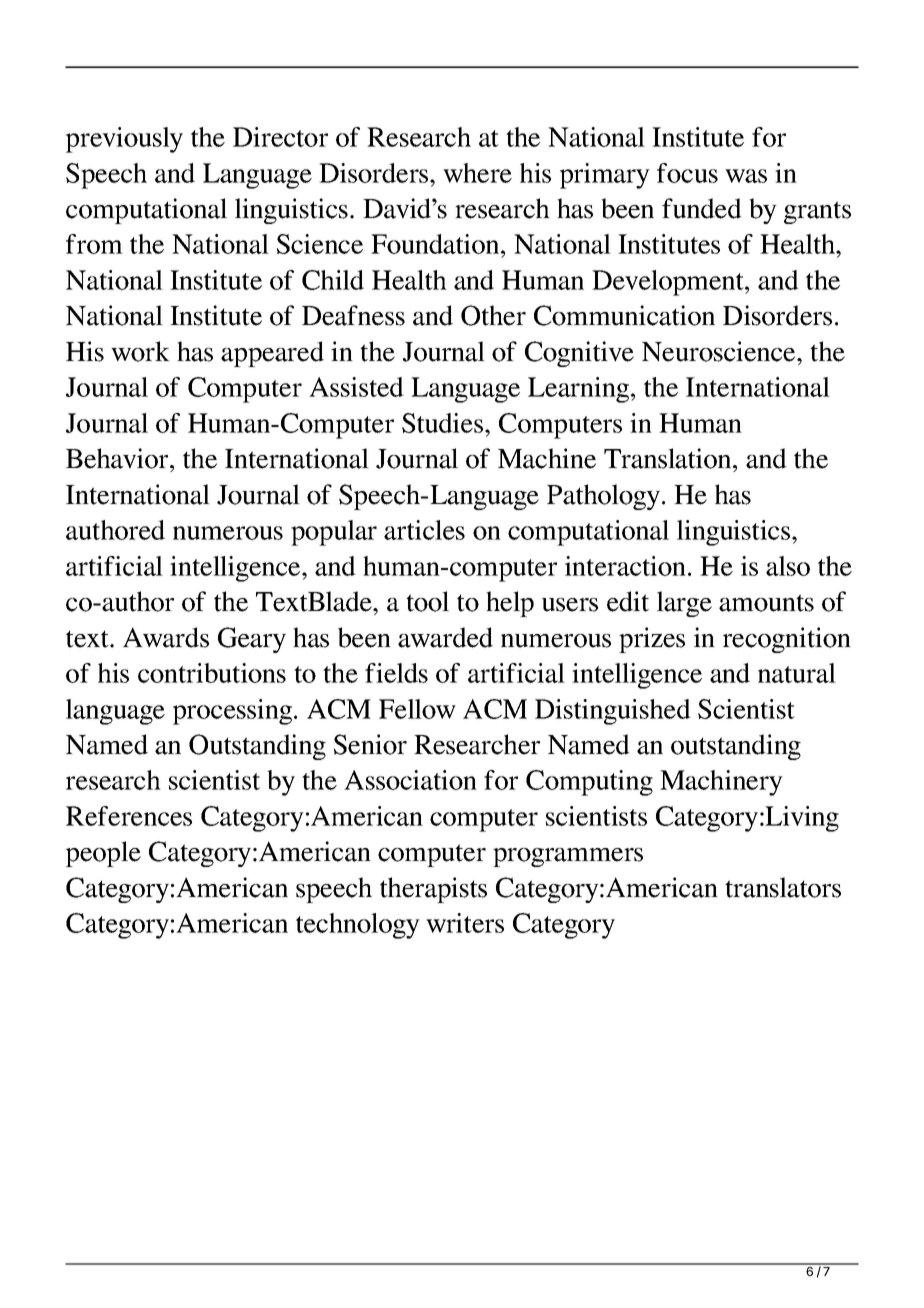 This page has width=924, height=1308. I want to click on people, so click(103, 854).
